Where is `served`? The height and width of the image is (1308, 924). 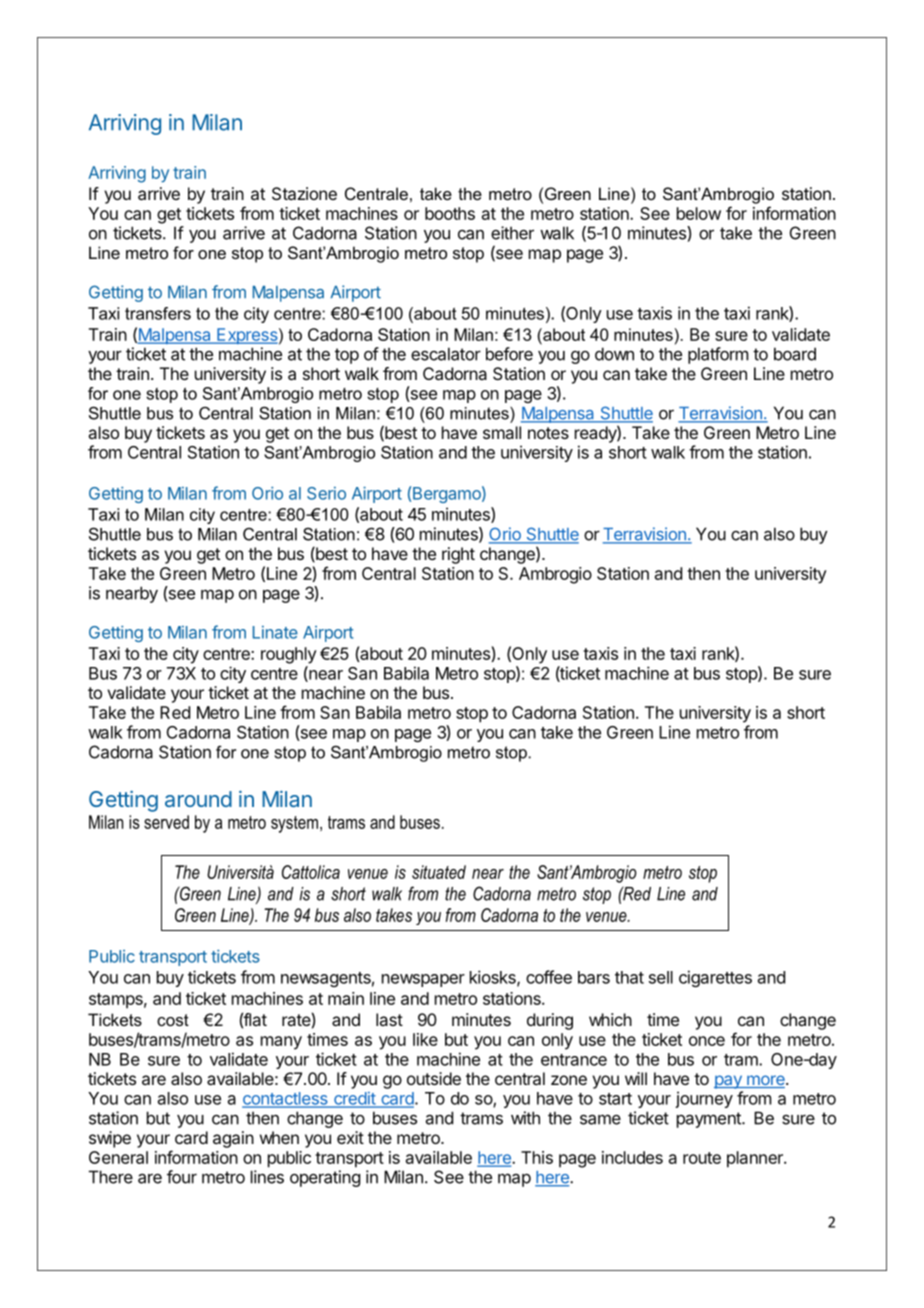 served is located at coordinates (166, 822).
